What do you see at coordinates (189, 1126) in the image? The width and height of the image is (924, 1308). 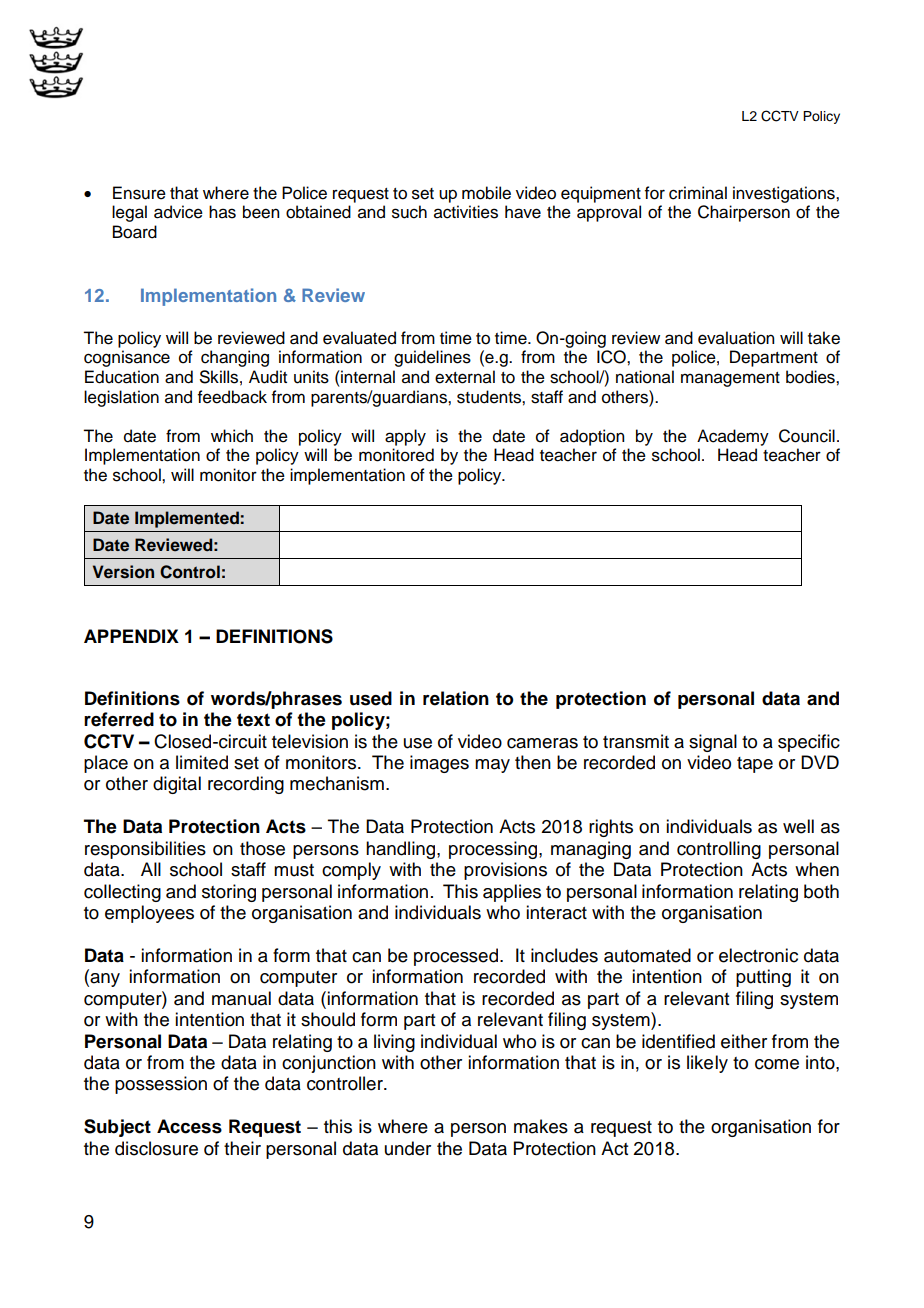 I see `Access` at bounding box center [189, 1126].
